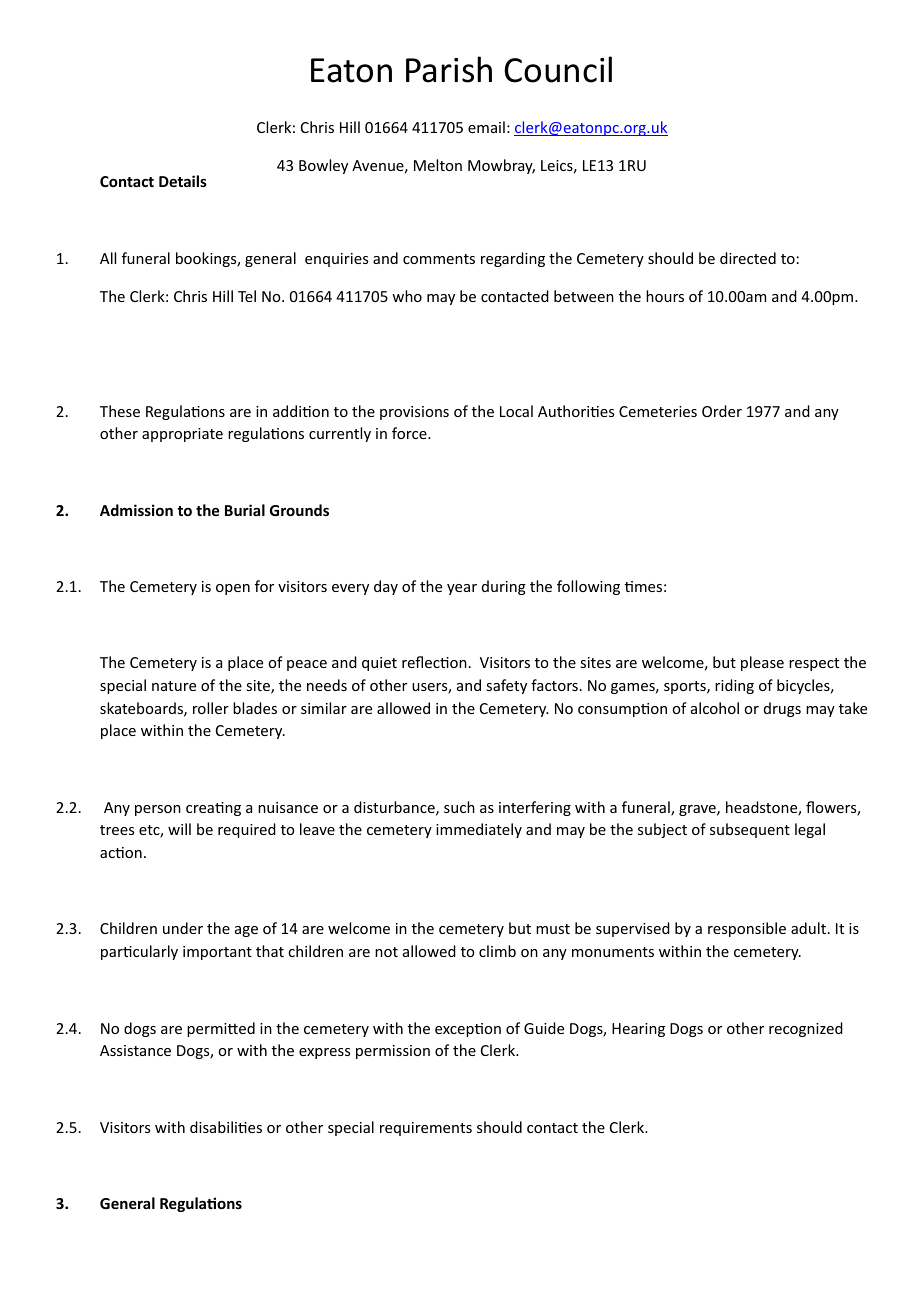 The width and height of the document is (924, 1308). I want to click on Local, so click(516, 411).
